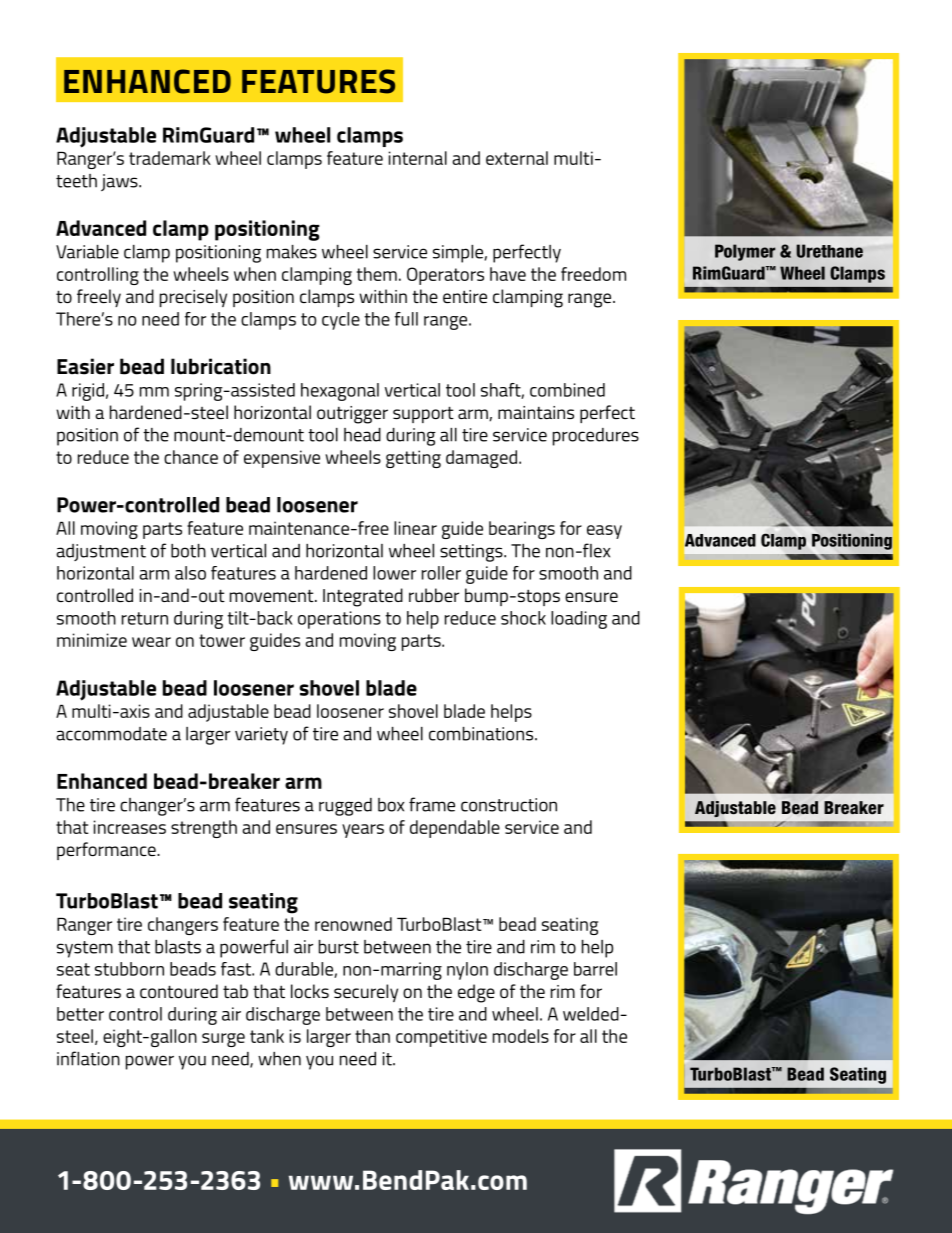 This document has width=952, height=1233. I want to click on increases, so click(130, 827).
